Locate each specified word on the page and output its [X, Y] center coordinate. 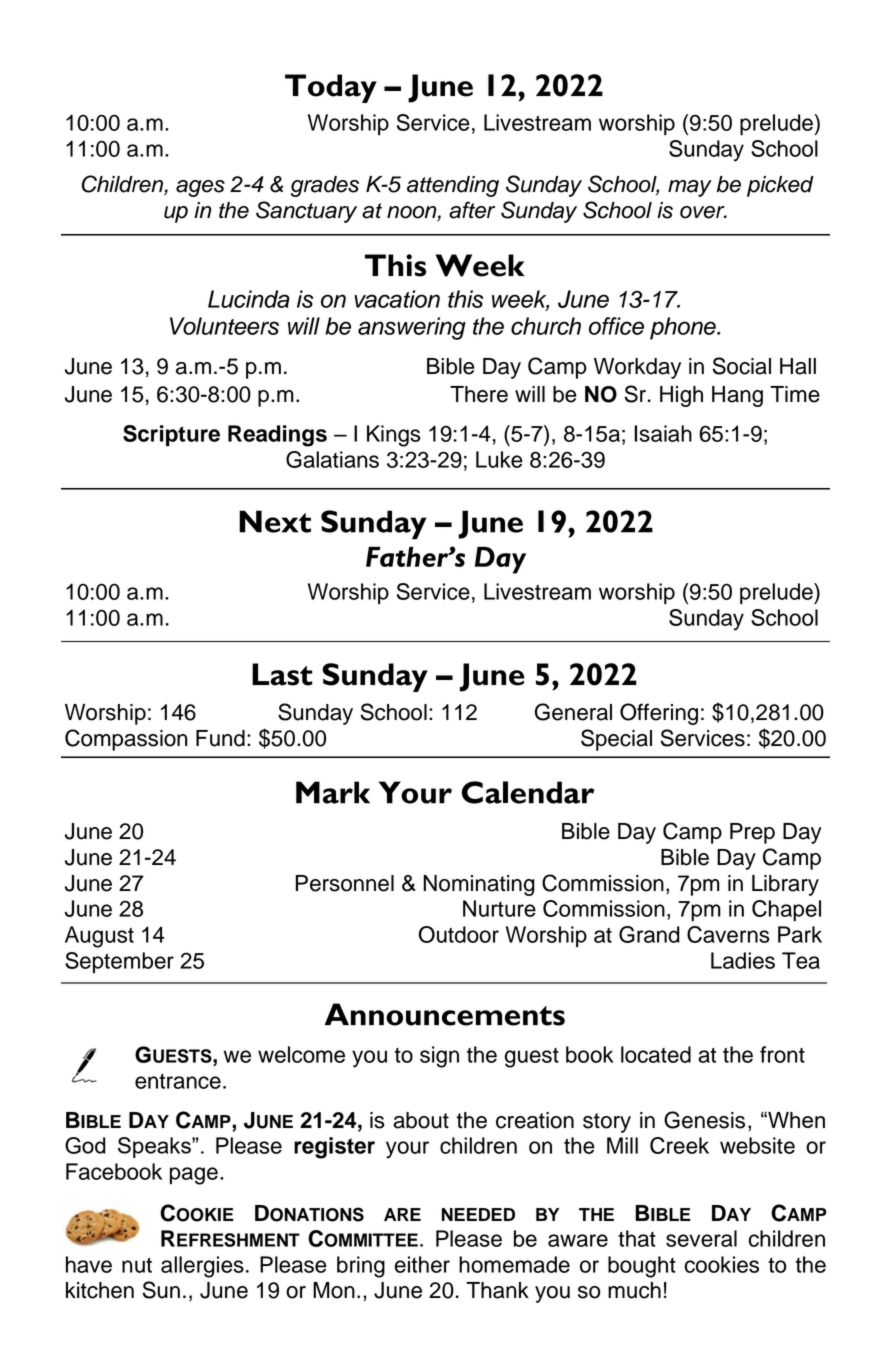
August [99, 937]
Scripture [171, 435]
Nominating [479, 885]
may [690, 188]
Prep [752, 833]
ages [200, 188]
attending [453, 186]
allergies [202, 1267]
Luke [499, 459]
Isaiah [663, 433]
